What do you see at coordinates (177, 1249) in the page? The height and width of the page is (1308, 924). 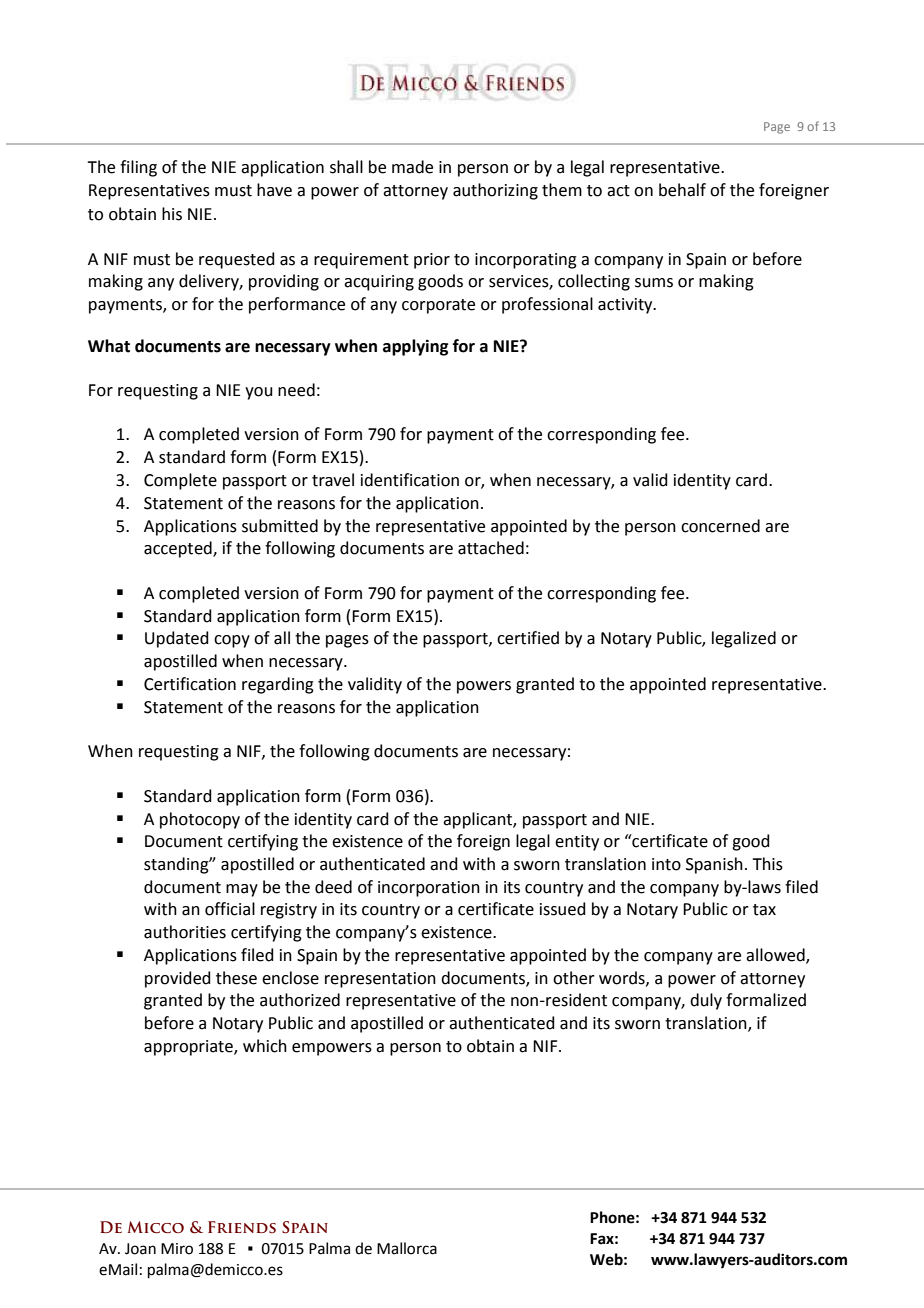 I see `Miro` at bounding box center [177, 1249].
